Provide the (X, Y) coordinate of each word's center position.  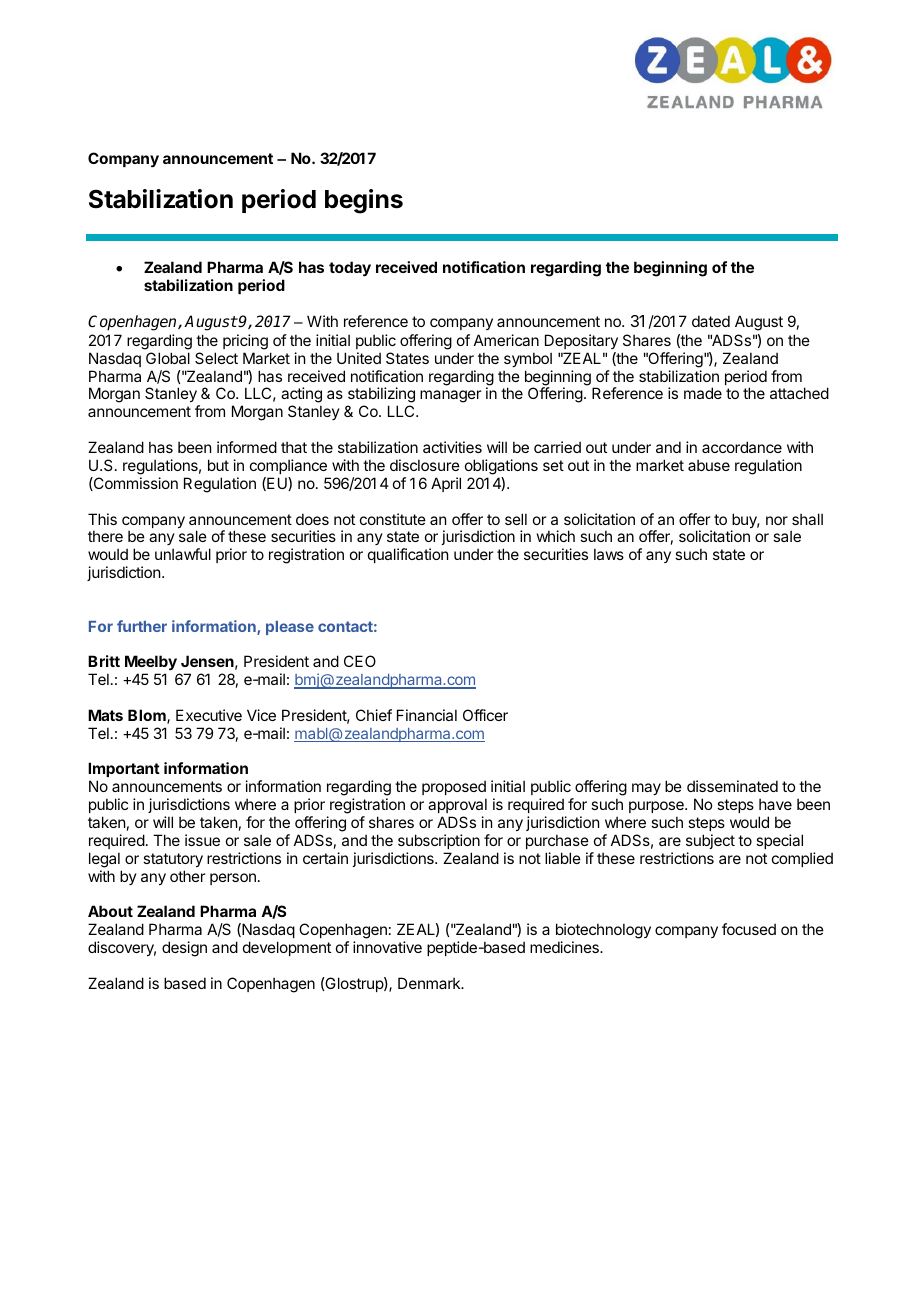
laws (609, 554)
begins (364, 201)
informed (247, 447)
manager (450, 396)
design (184, 949)
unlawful (183, 554)
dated (711, 321)
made (703, 393)
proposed (454, 789)
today (350, 268)
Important (124, 771)
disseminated (732, 786)
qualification (408, 555)
